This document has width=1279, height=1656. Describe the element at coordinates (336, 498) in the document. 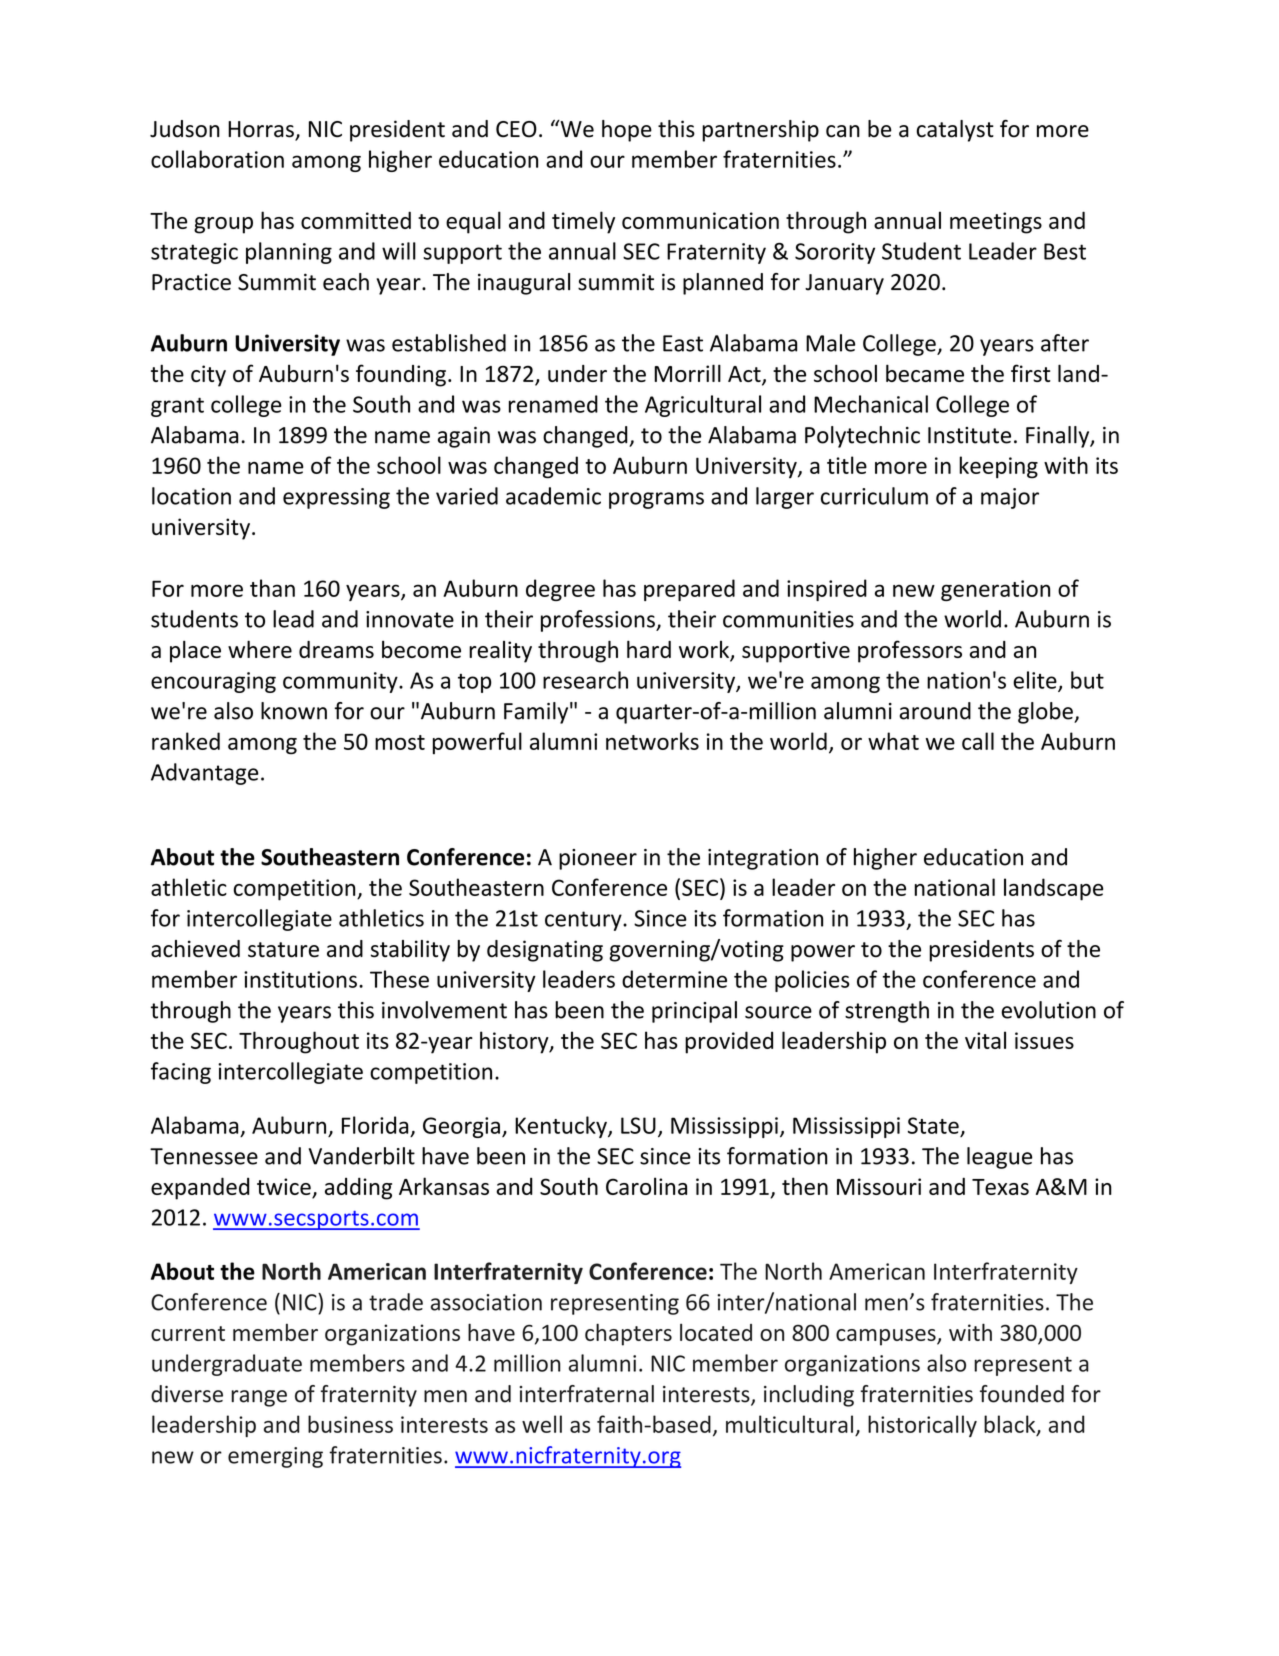

I see `expressing` at that location.
